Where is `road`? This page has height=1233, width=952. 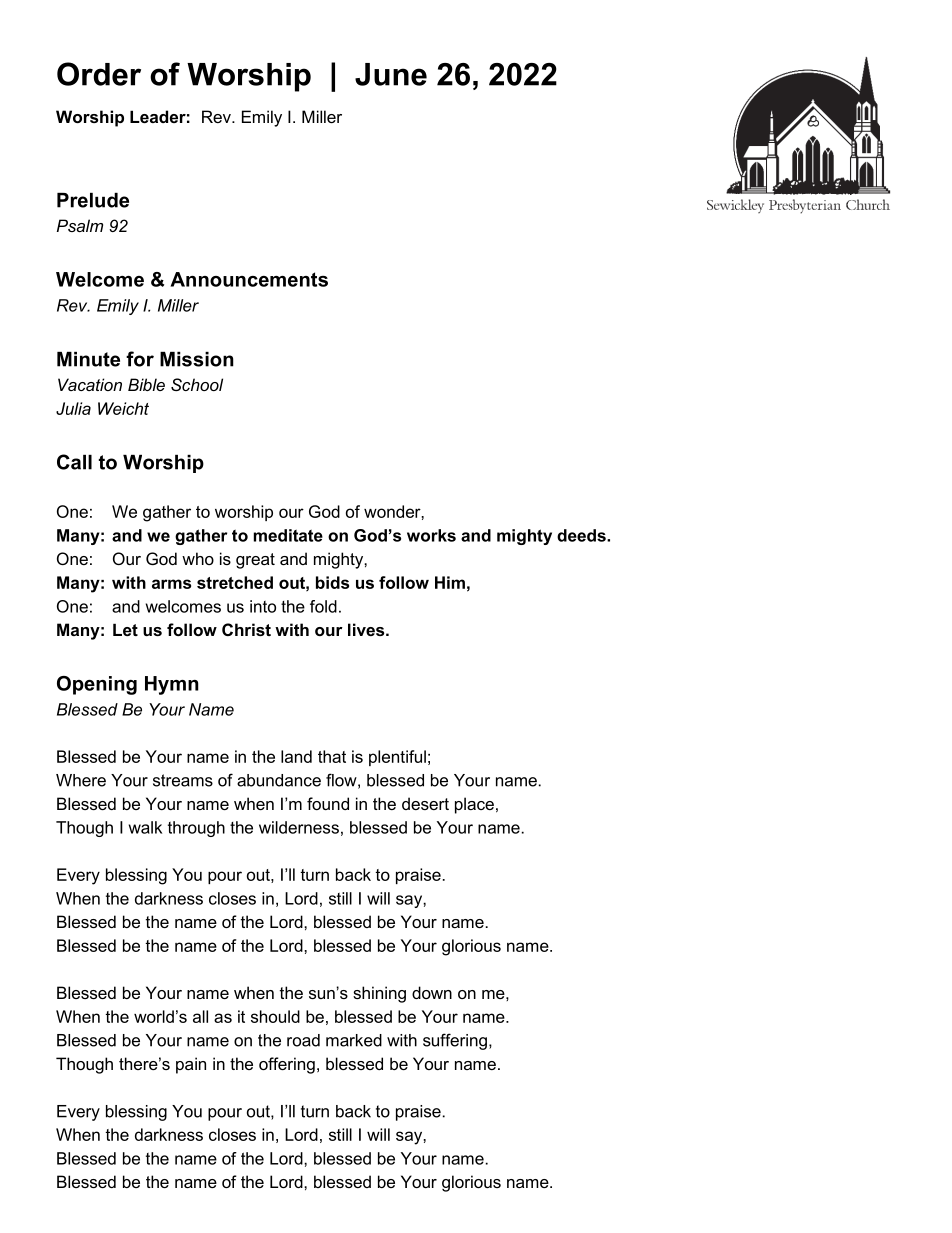
road is located at coordinates (303, 1040).
